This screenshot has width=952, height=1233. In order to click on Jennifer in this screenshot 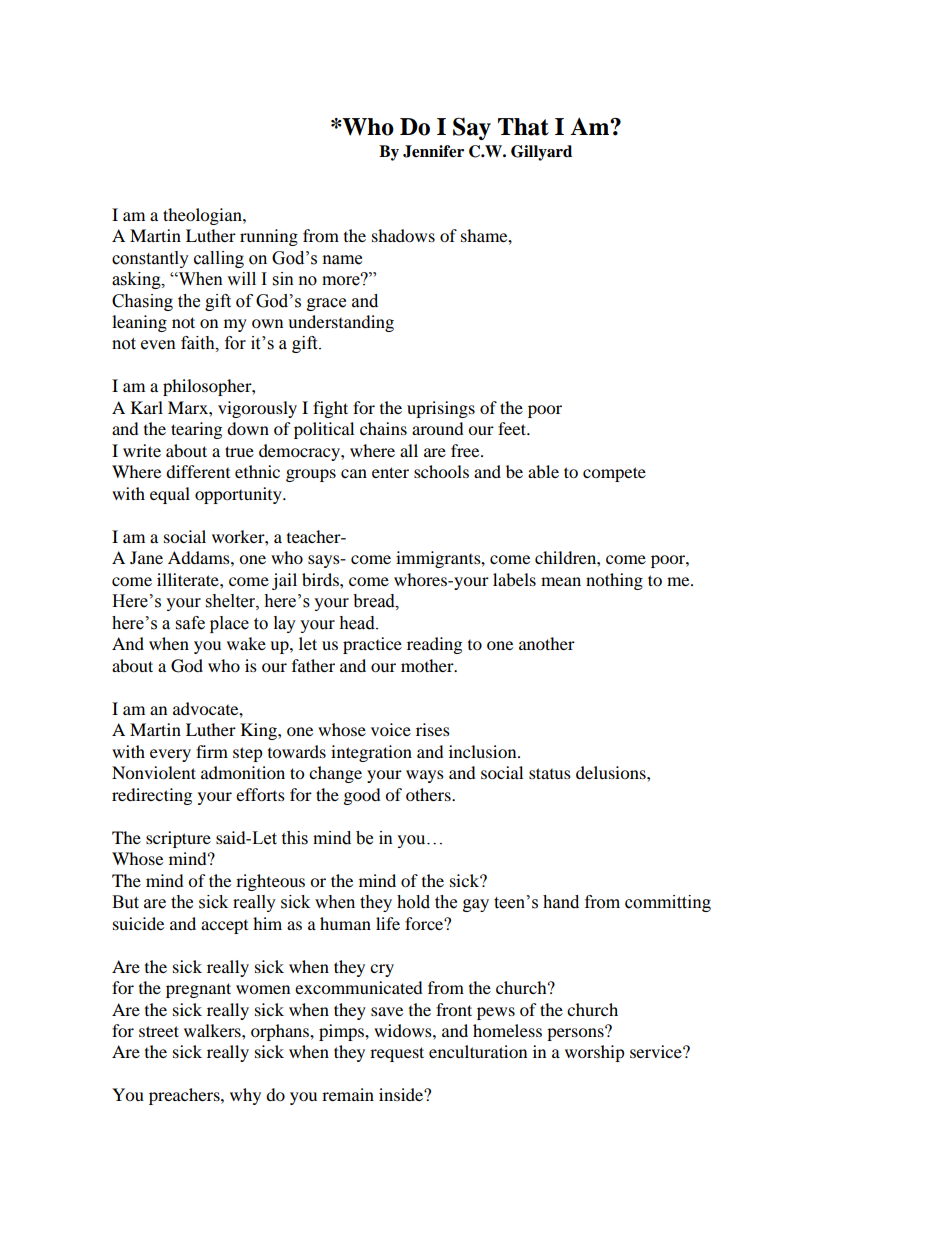, I will do `click(433, 151)`.
